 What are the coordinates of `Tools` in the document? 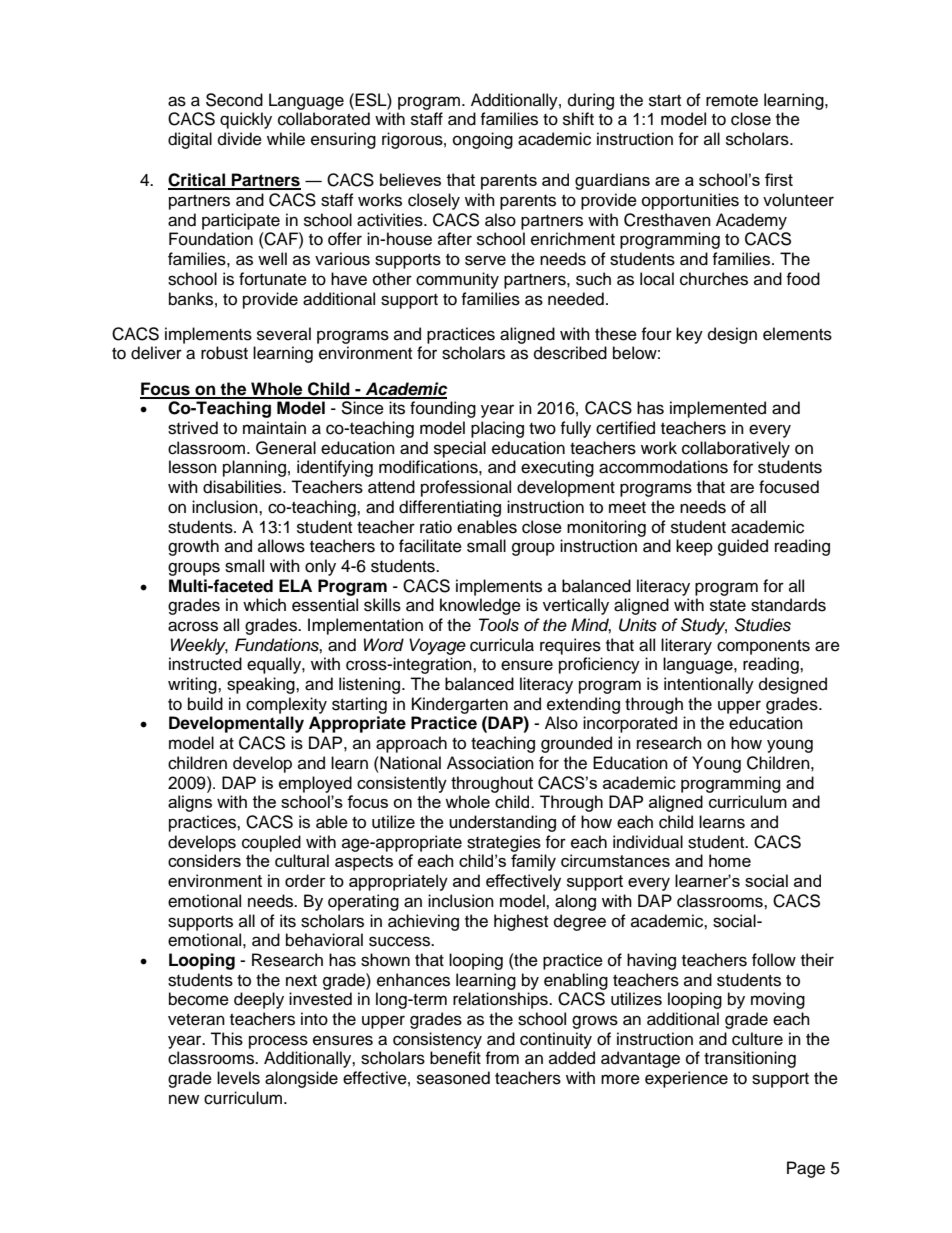 It's located at (499, 625).
